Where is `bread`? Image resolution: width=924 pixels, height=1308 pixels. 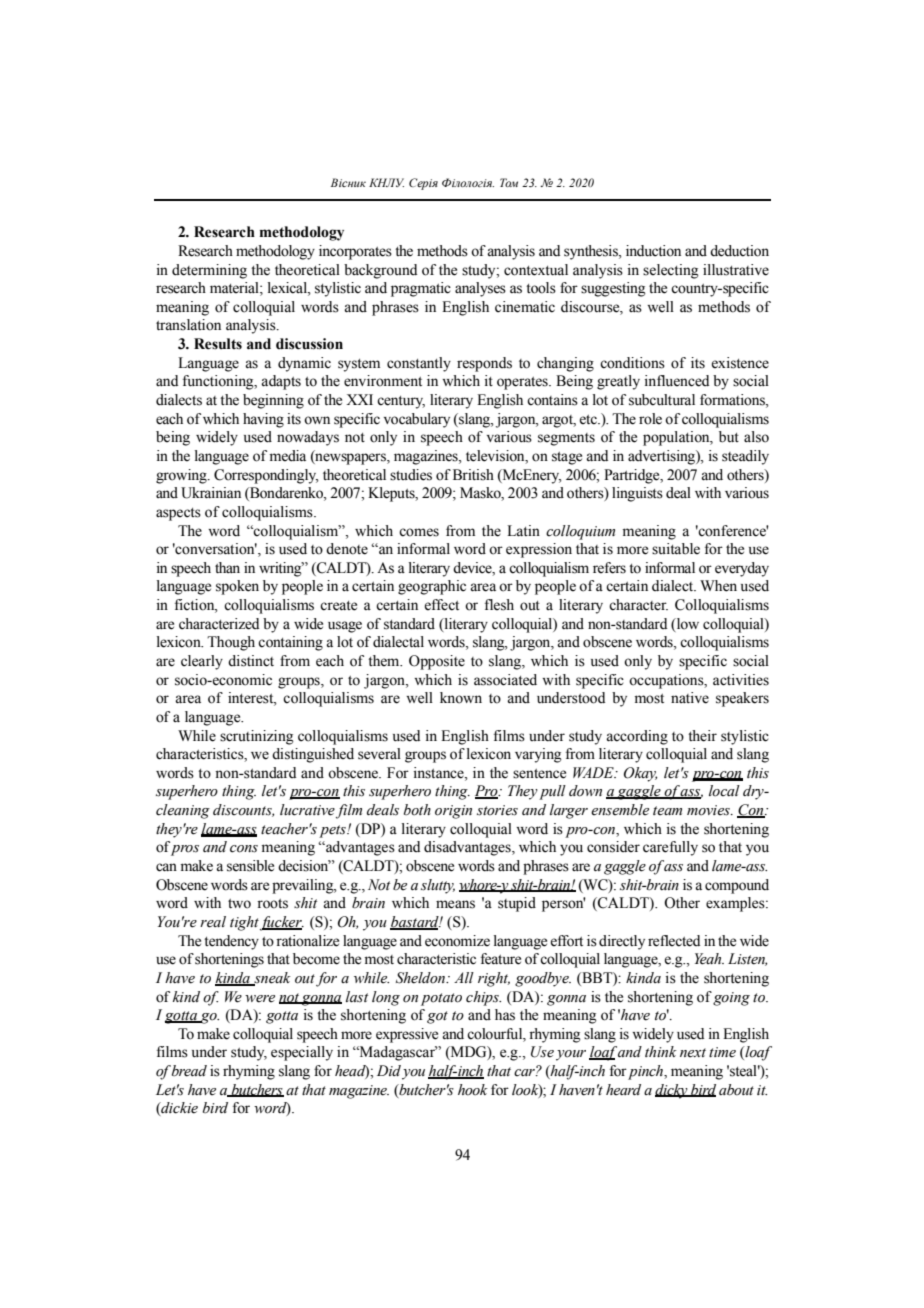
bread is located at coordinates (189, 1071).
